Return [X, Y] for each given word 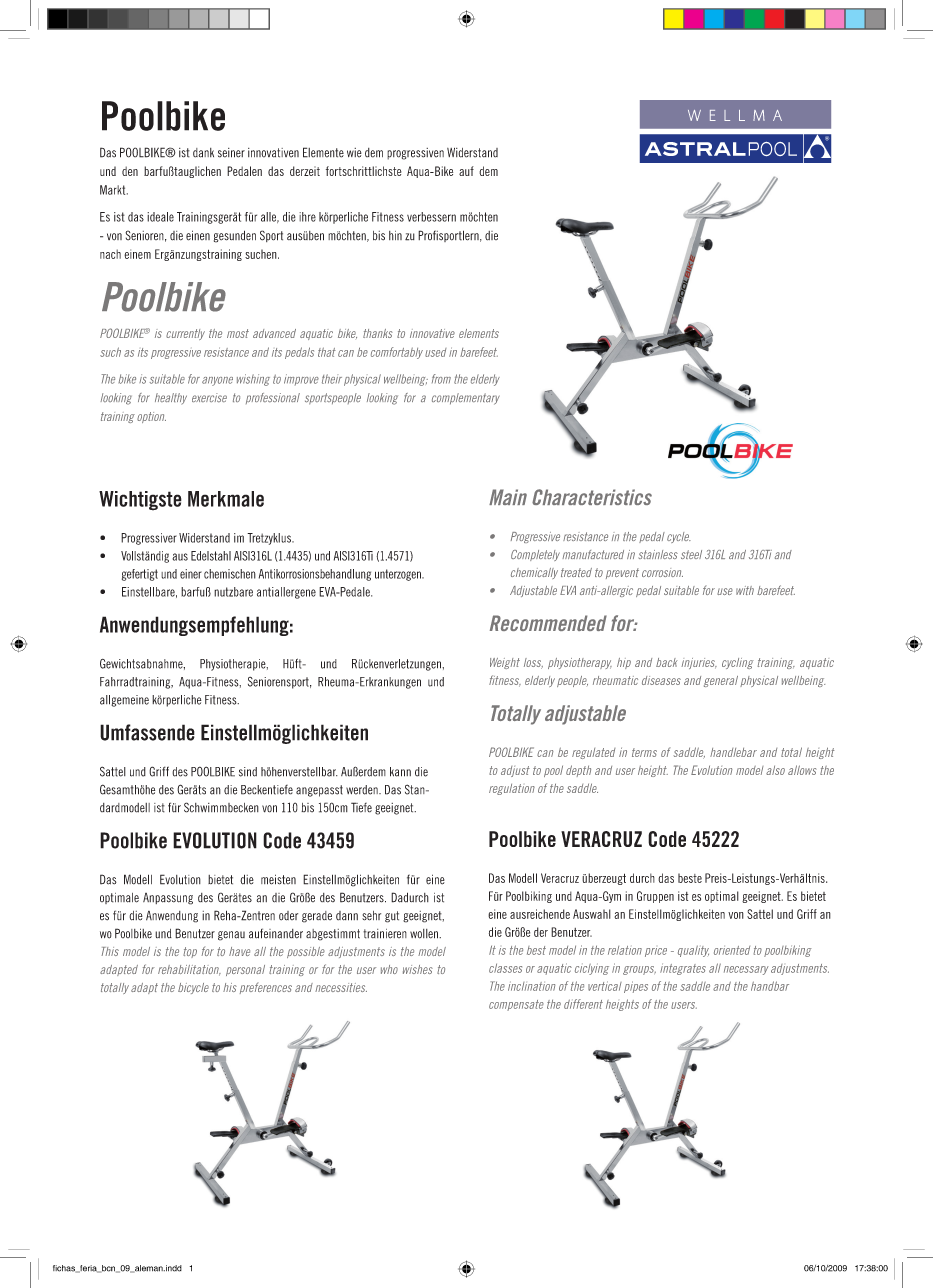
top [190, 952]
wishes [418, 969]
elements [479, 333]
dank [203, 153]
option [151, 417]
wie [354, 153]
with [745, 590]
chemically [534, 573]
